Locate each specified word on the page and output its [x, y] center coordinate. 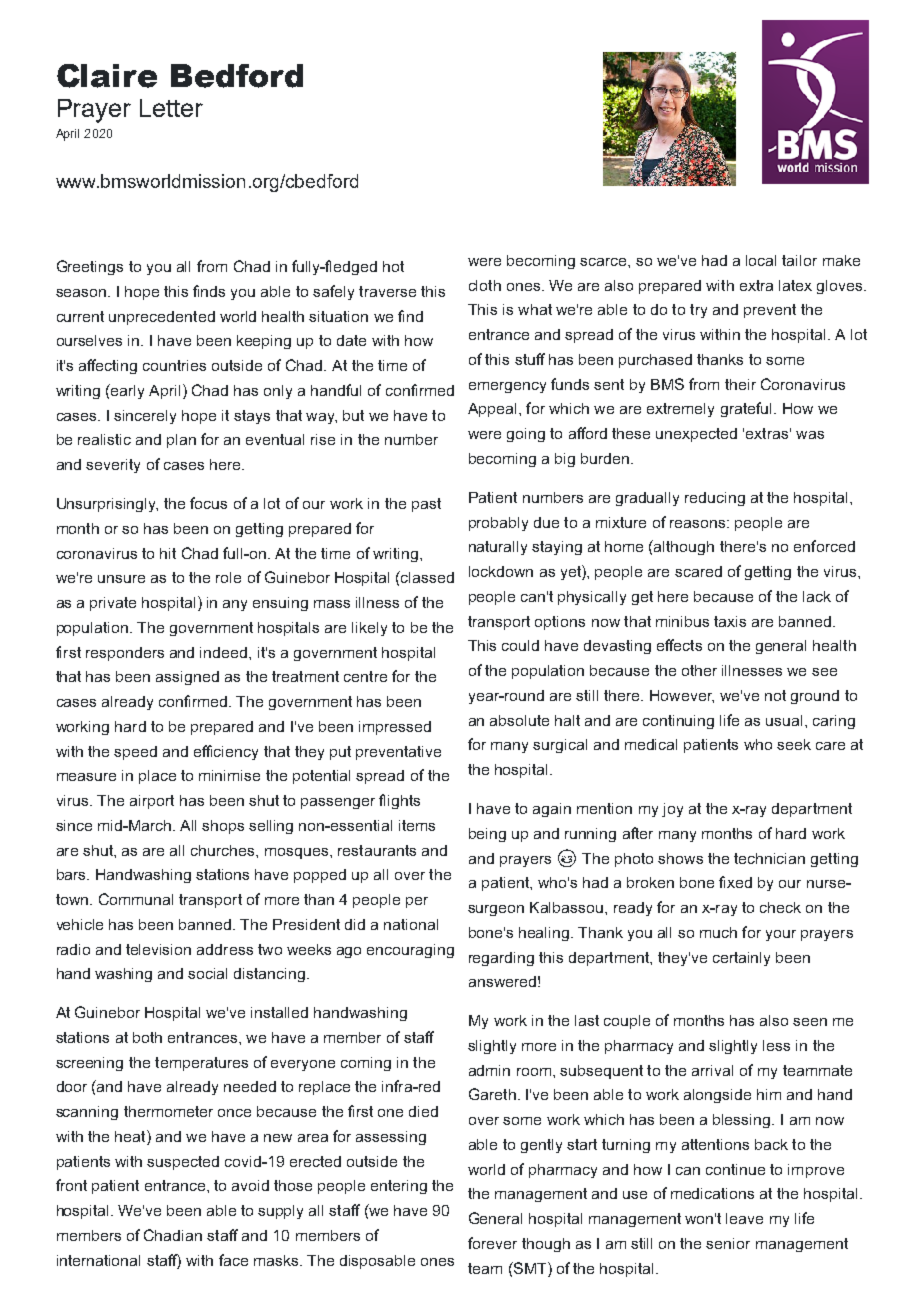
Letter [171, 108]
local [761, 260]
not [775, 695]
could [520, 645]
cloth [485, 285]
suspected [183, 1163]
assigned [187, 678]
